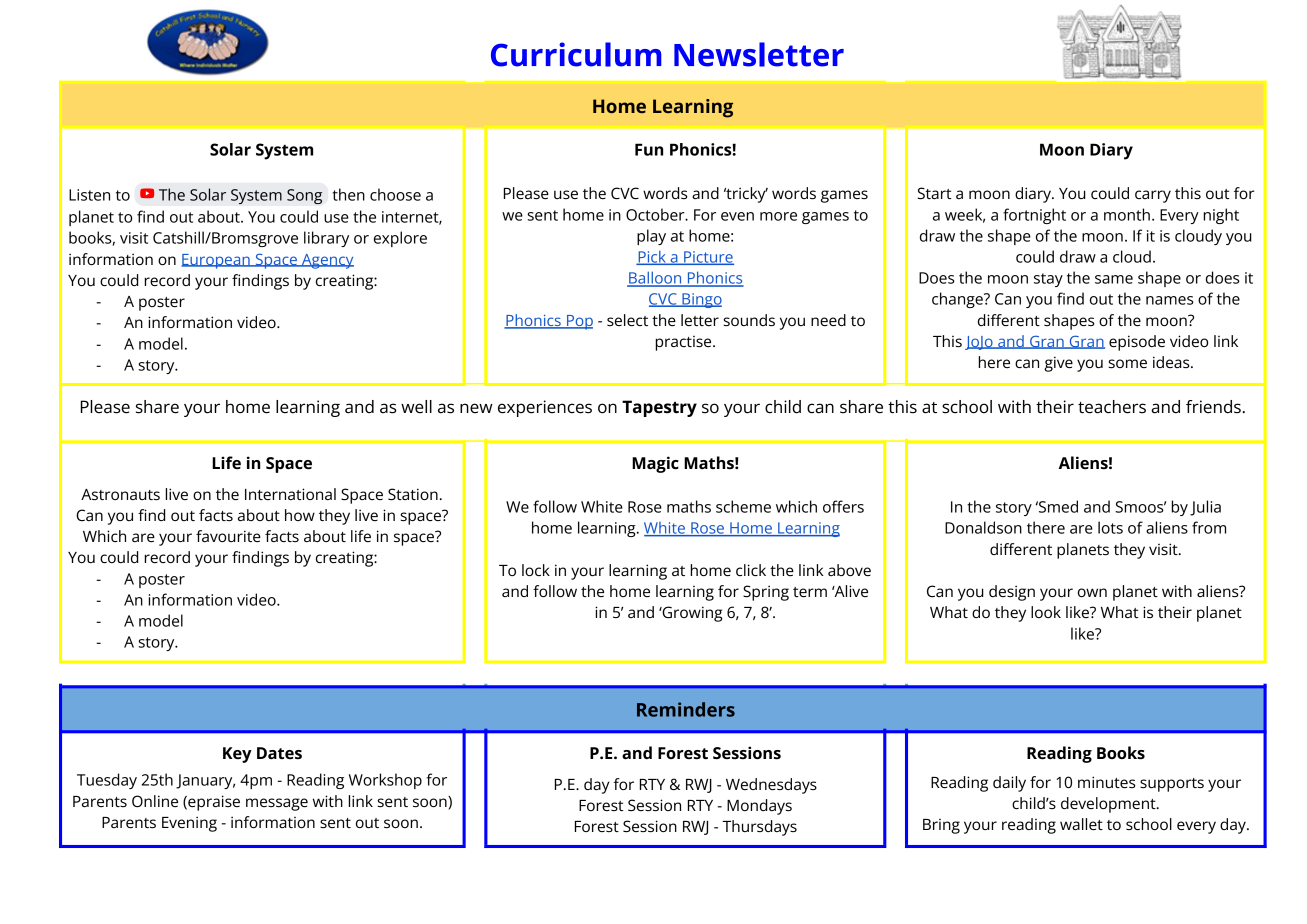 The height and width of the image is (924, 1307). I want to click on Curriculum, so click(576, 54).
